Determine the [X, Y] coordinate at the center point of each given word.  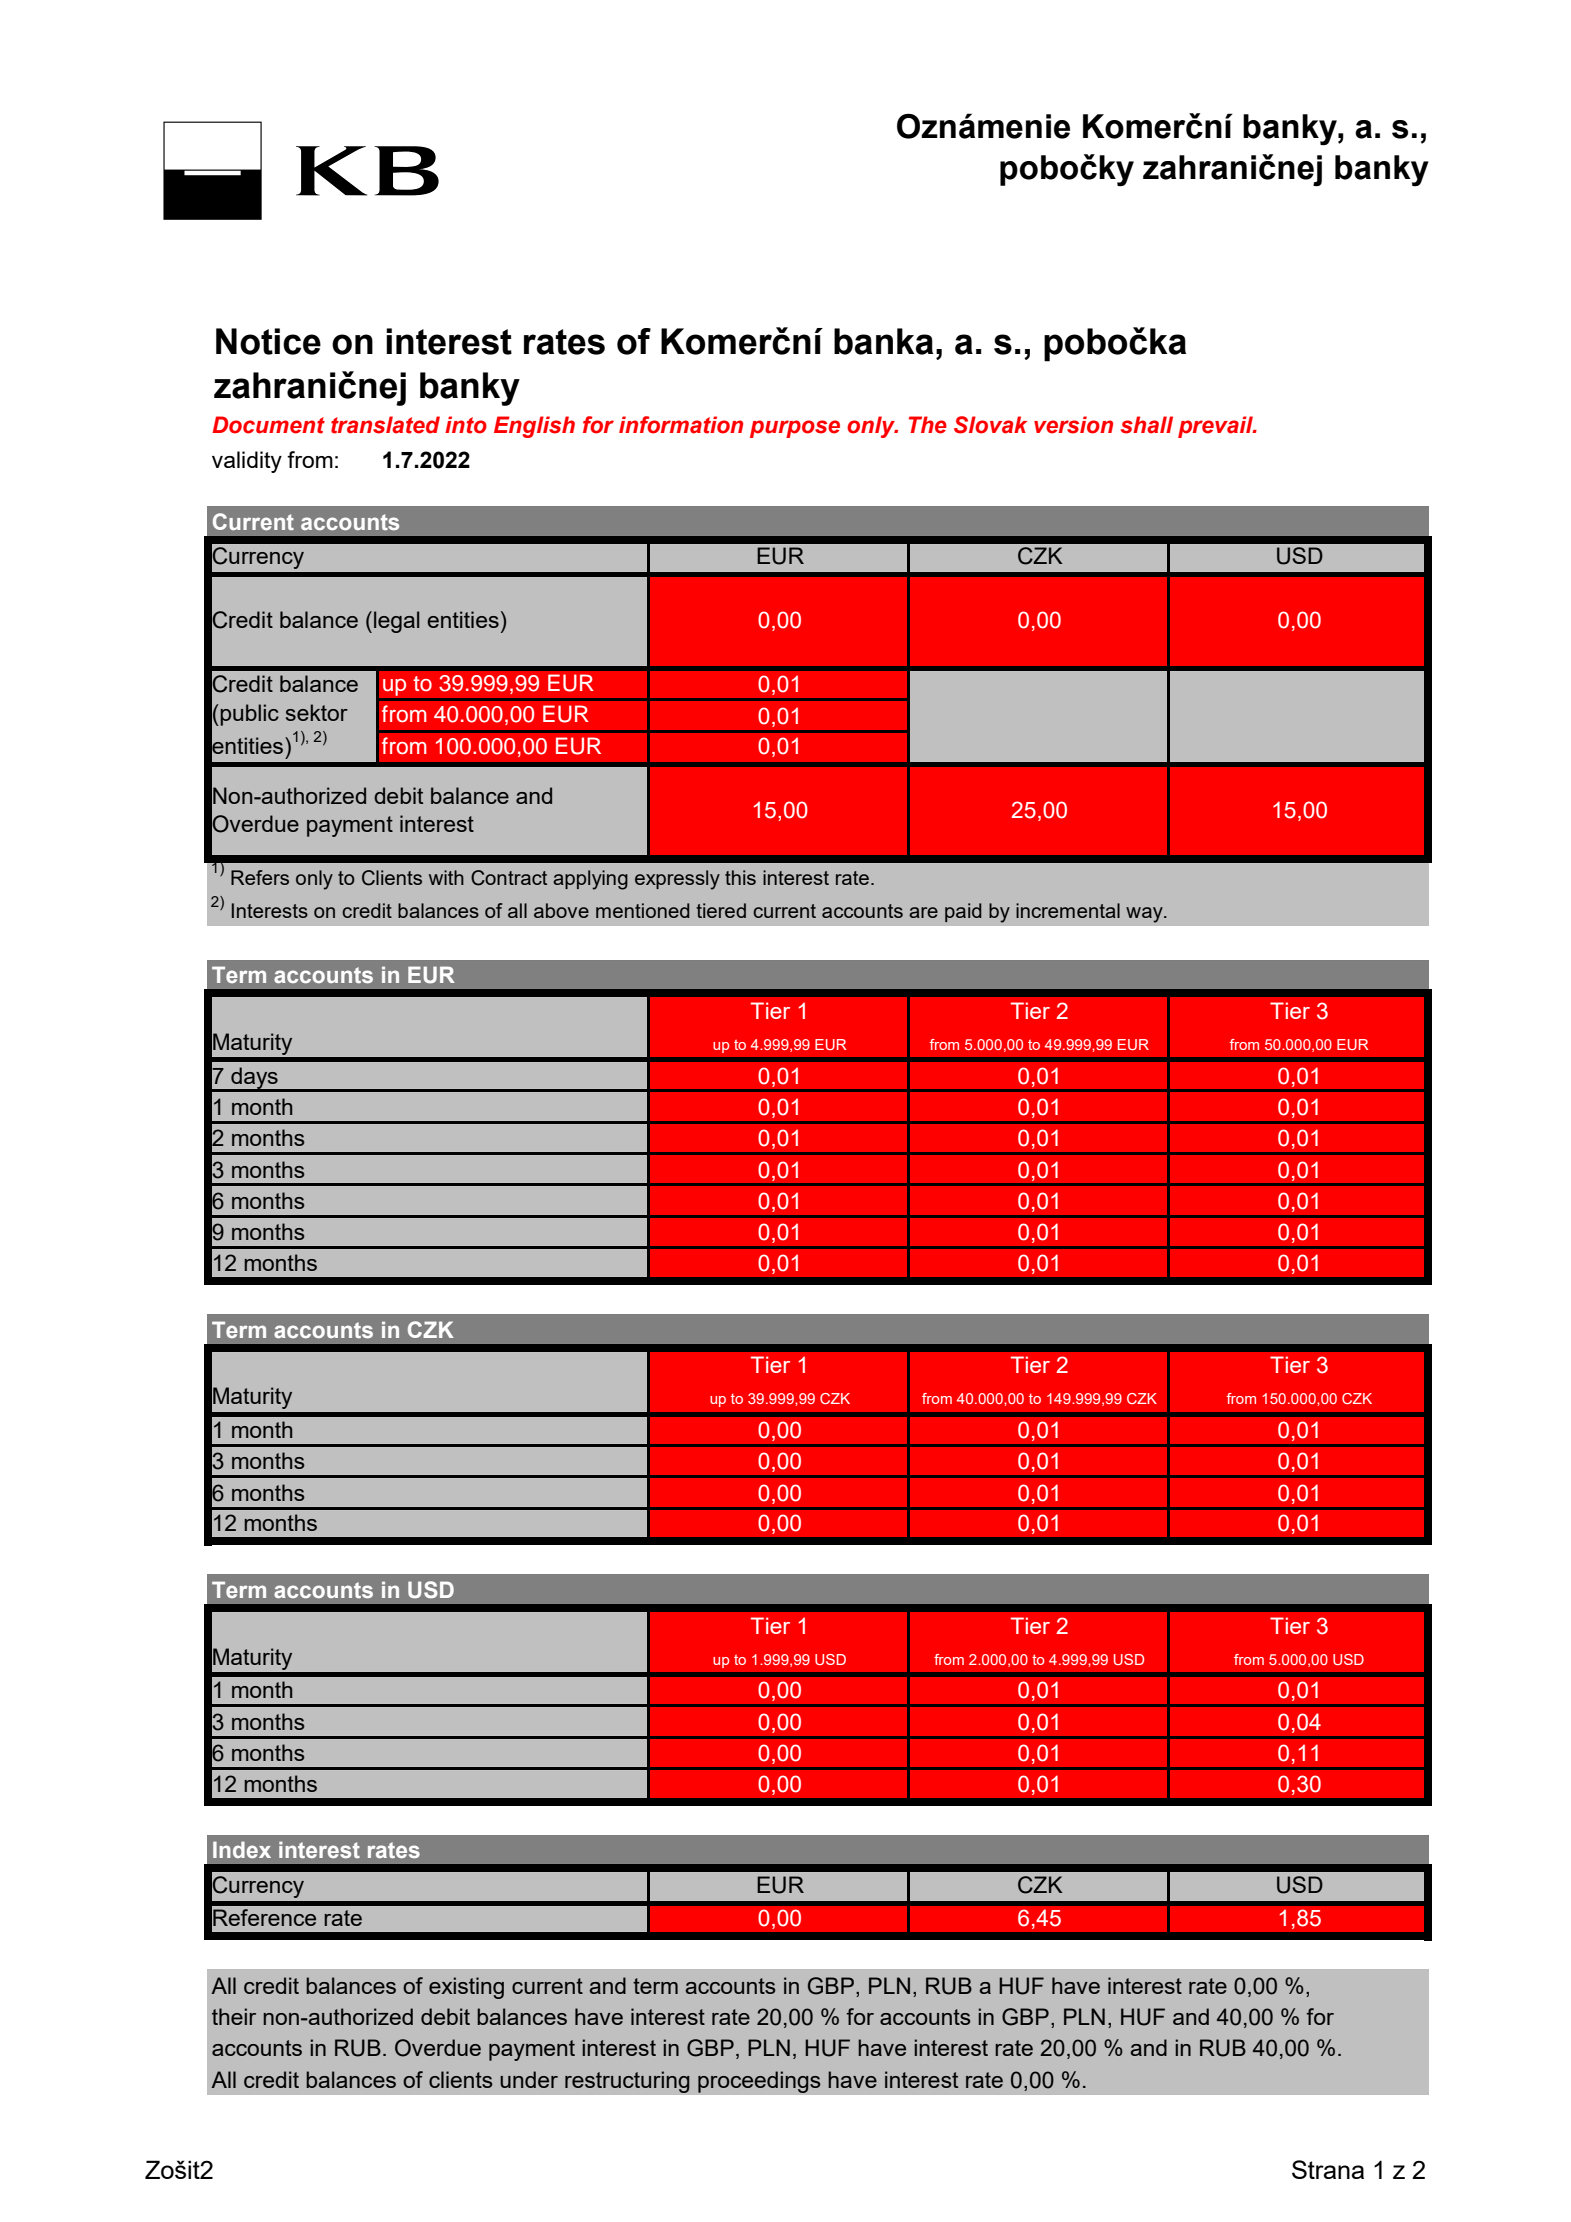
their [234, 2016]
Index [242, 1849]
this [740, 877]
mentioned [642, 910]
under [529, 2079]
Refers [260, 877]
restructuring [627, 2082]
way [1145, 915]
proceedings [759, 2082]
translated [385, 425]
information [681, 425]
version [1073, 425]
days [254, 1079]
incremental [1068, 910]
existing [466, 1988]
